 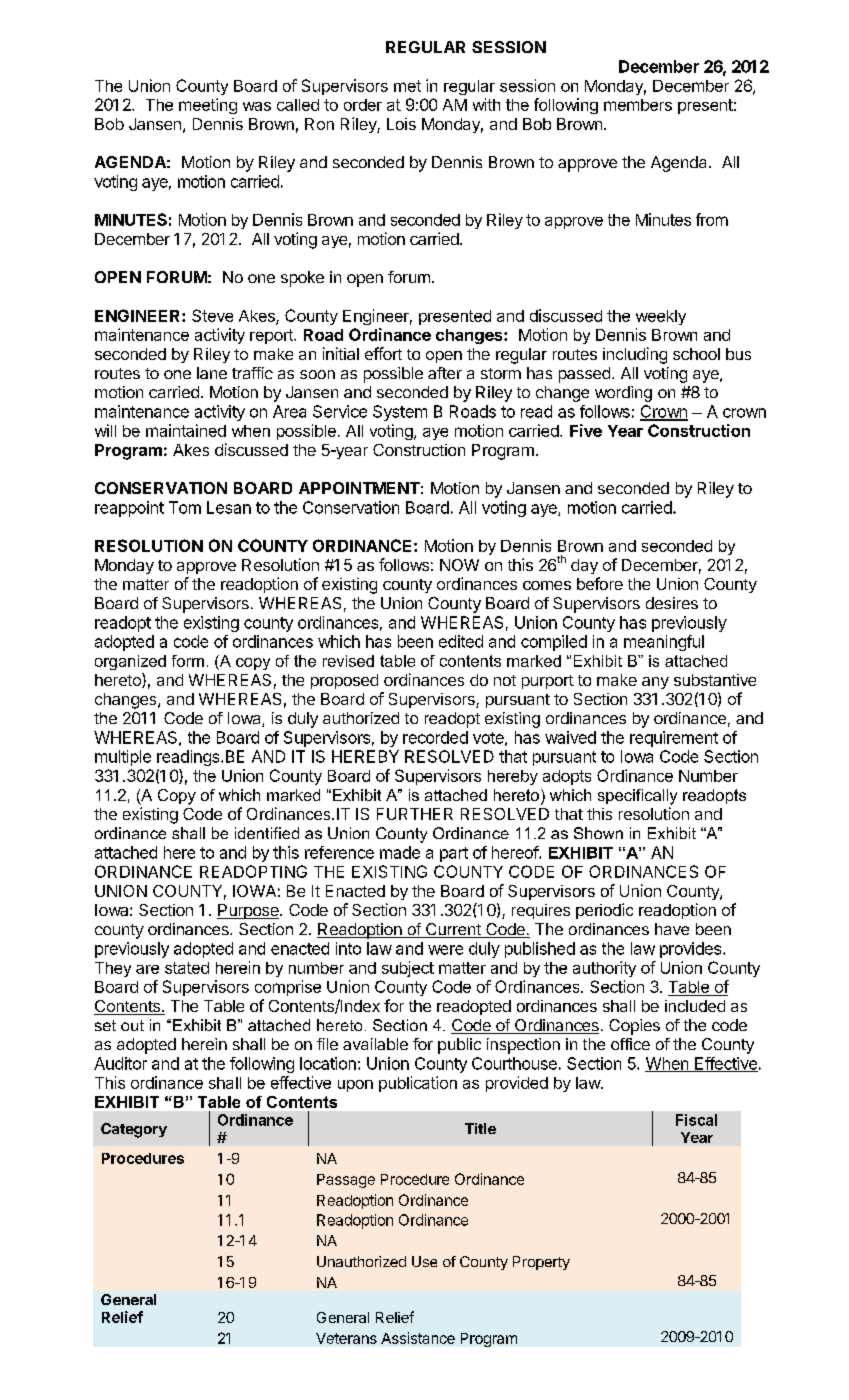 I want to click on recorded, so click(x=435, y=737).
